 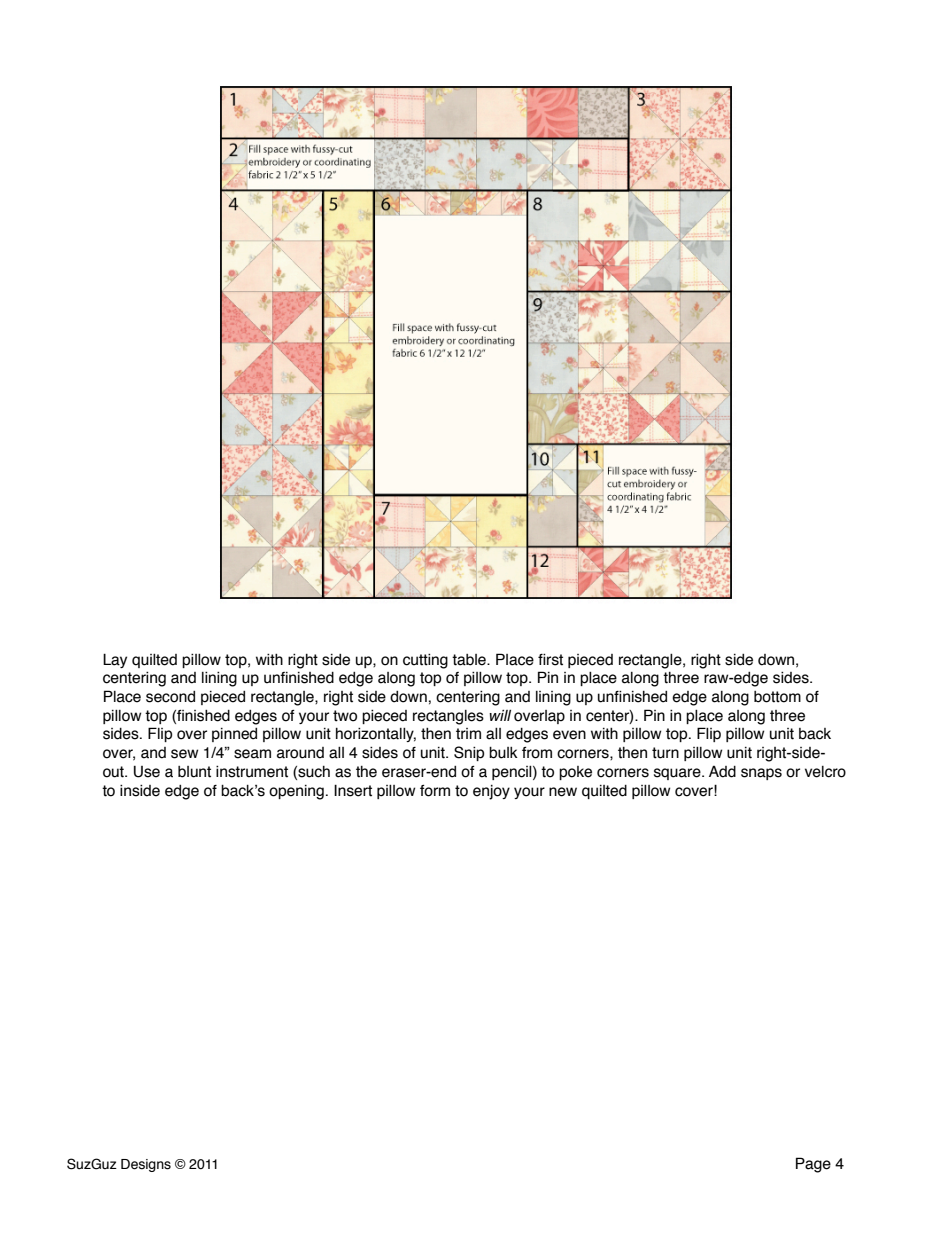 What do you see at coordinates (353, 790) in the page?
I see `Insert` at bounding box center [353, 790].
